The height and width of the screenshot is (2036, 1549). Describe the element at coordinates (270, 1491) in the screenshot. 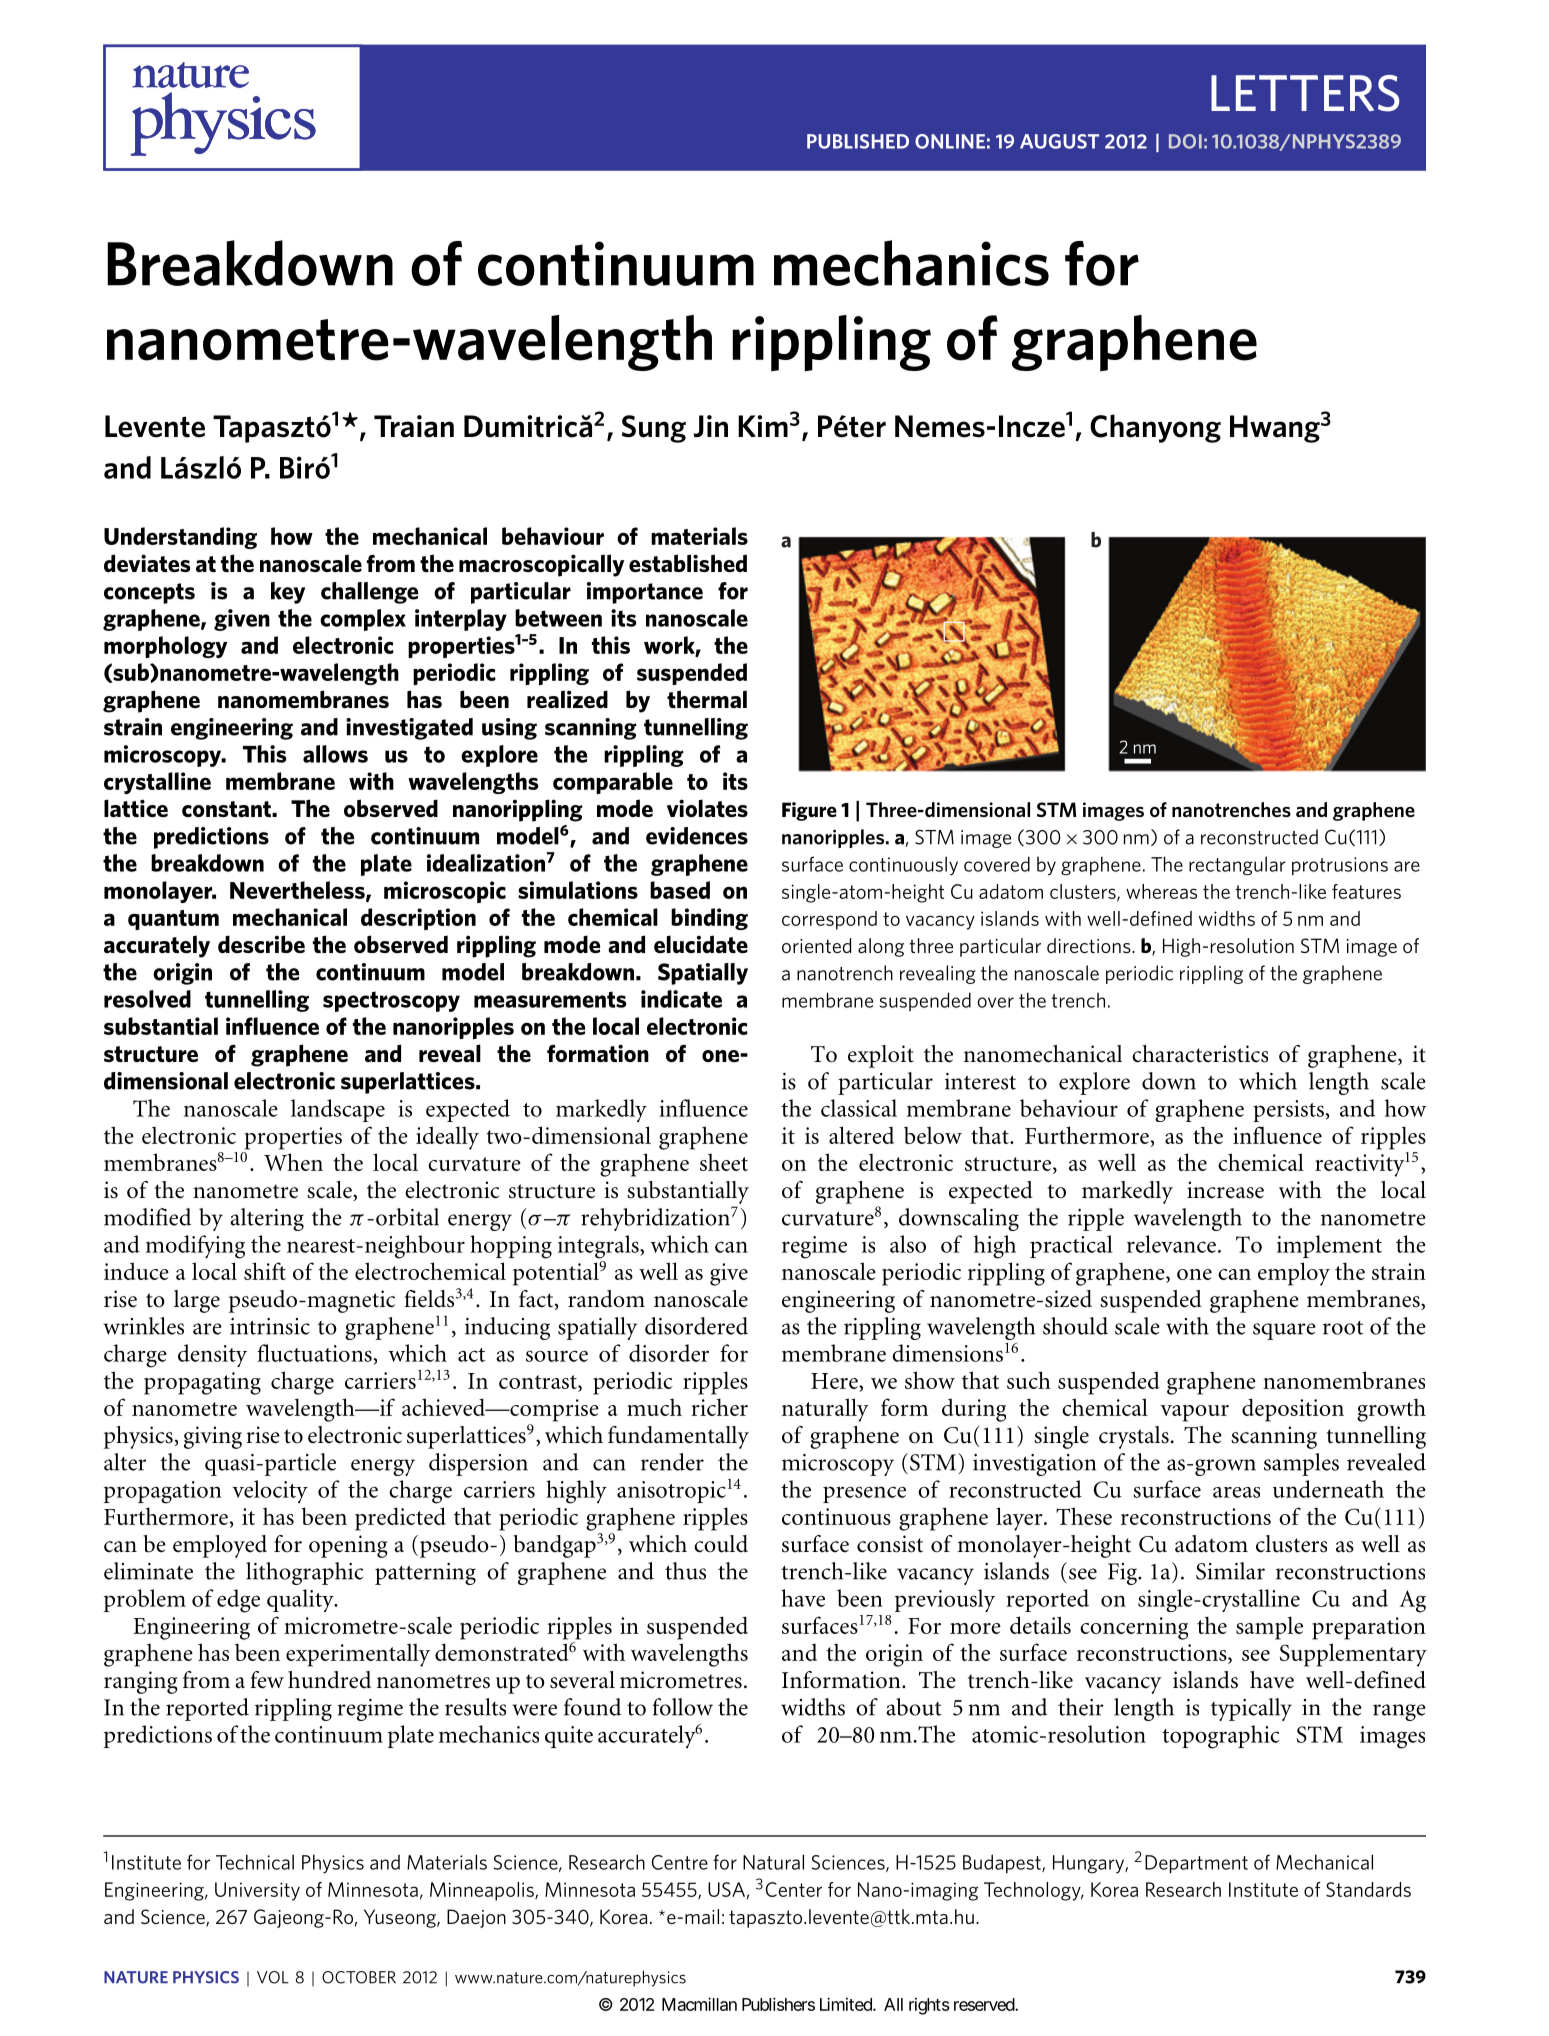

I see `velocity` at that location.
